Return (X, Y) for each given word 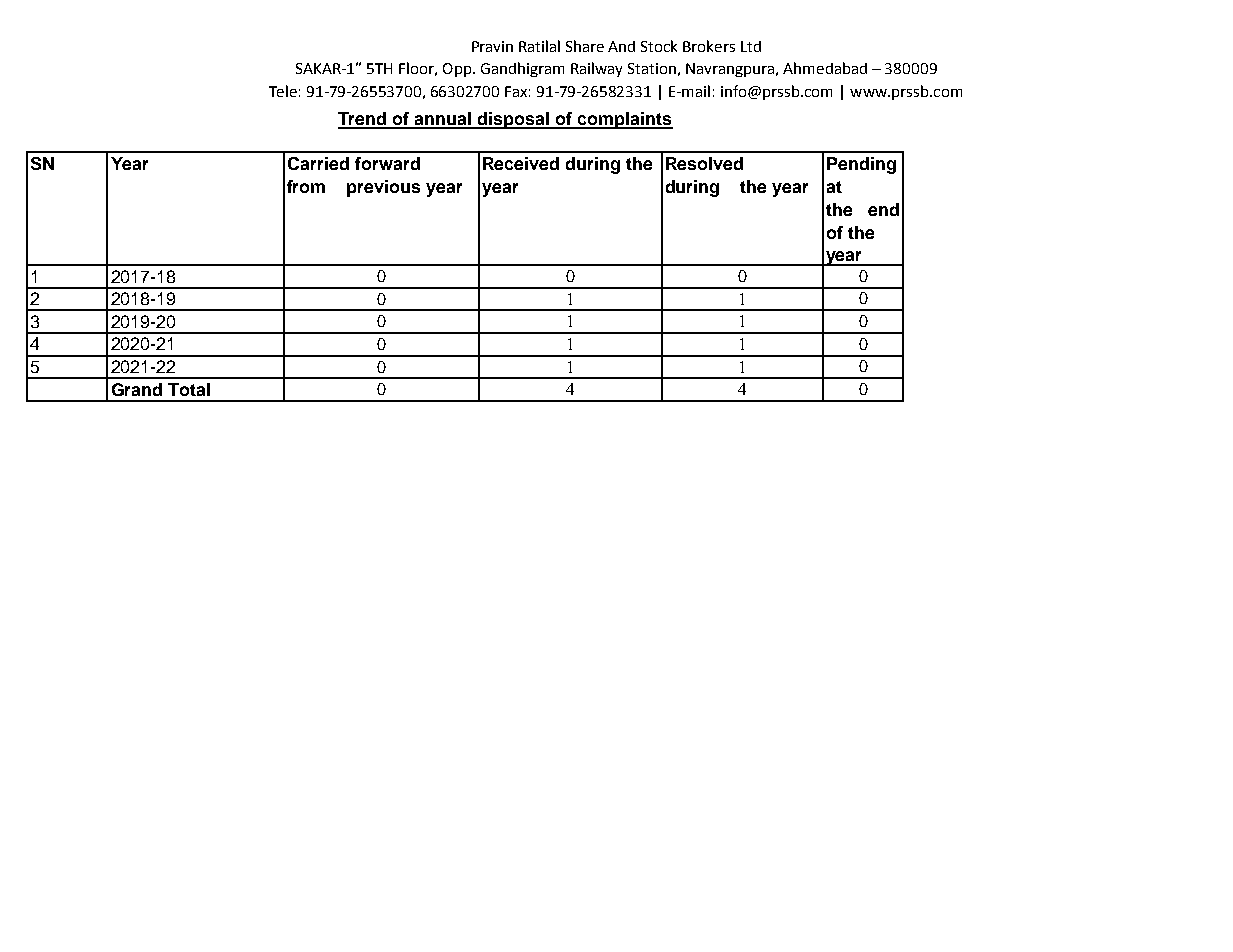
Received (521, 163)
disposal (514, 120)
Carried (318, 163)
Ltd (751, 46)
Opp (457, 70)
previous (383, 188)
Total (189, 389)
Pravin (492, 46)
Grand (137, 389)
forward (387, 163)
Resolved (704, 163)
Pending (861, 165)
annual (443, 120)
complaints (624, 120)
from (306, 186)
